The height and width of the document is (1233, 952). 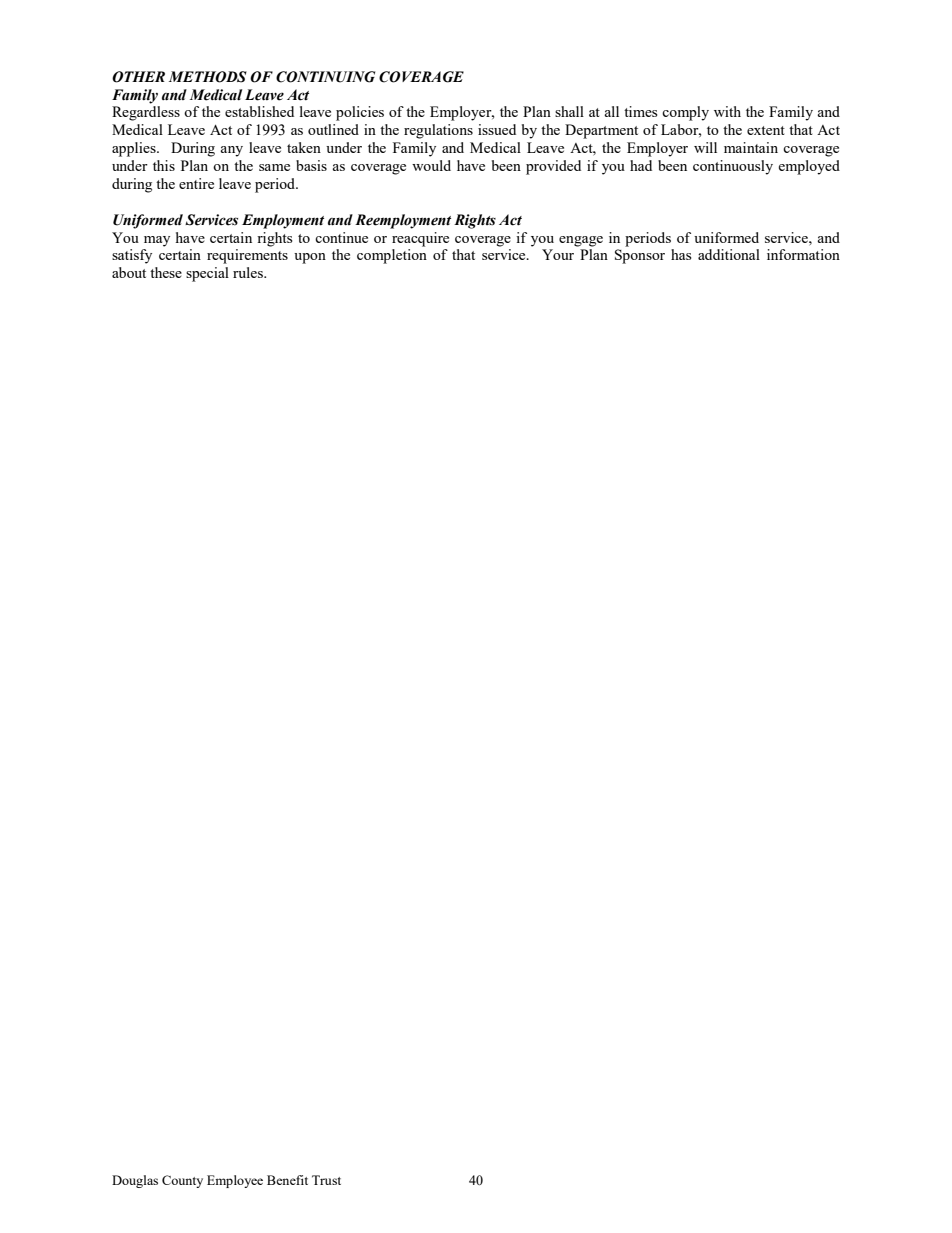 I want to click on Your, so click(x=558, y=254).
